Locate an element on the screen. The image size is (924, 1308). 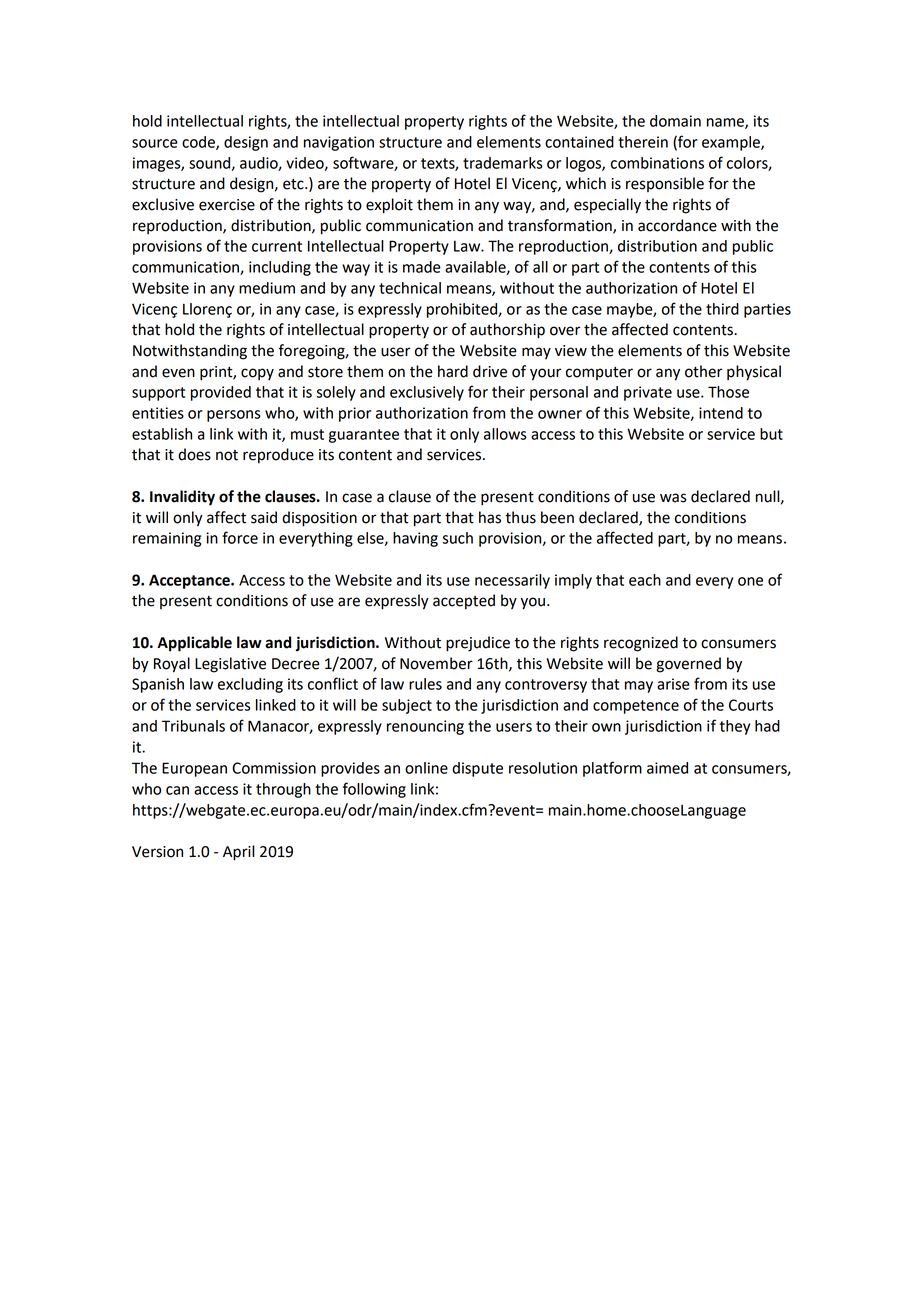
medium is located at coordinates (267, 288).
